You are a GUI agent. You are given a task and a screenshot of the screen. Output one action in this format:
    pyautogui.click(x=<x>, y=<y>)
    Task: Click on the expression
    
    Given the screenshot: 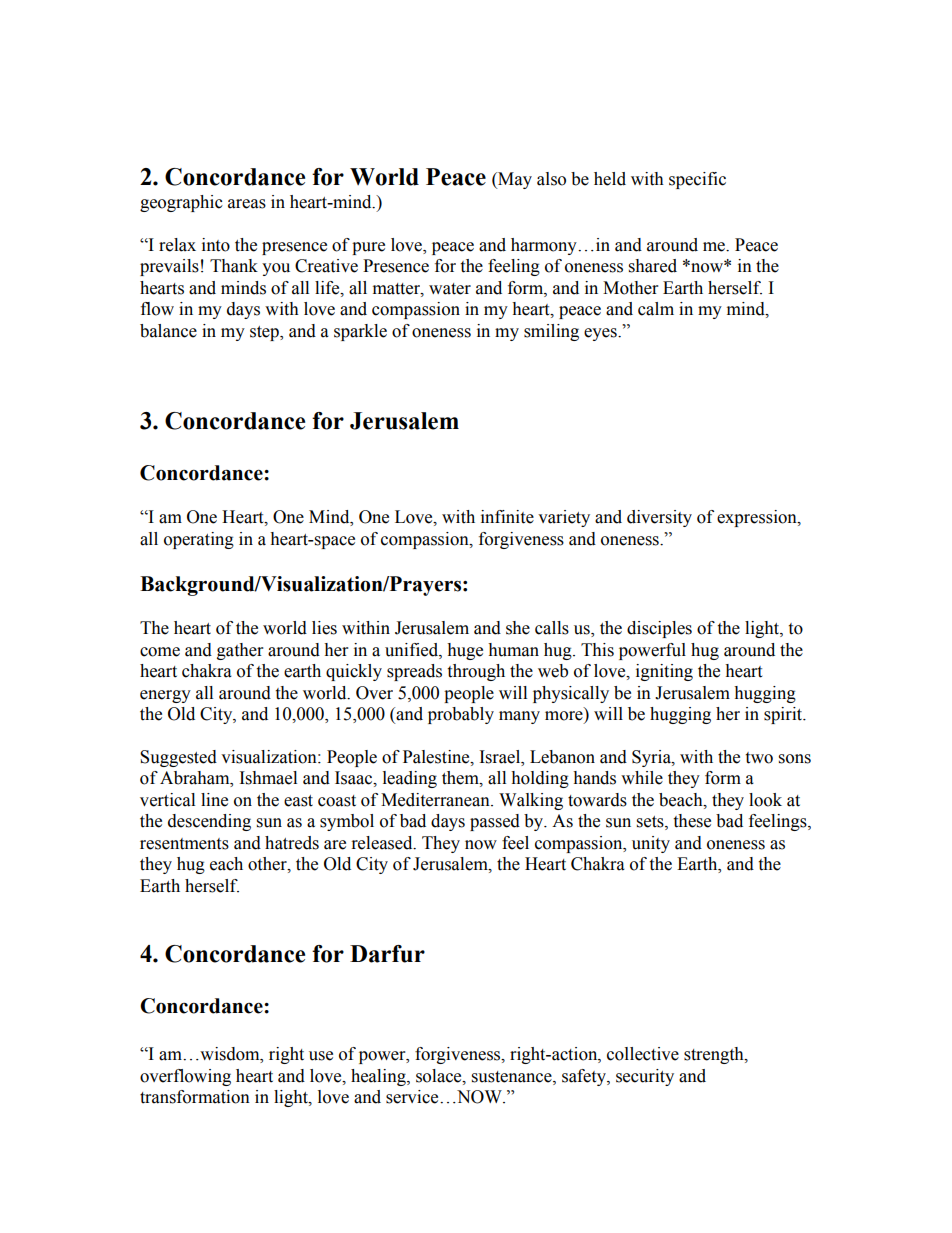 What is the action you would take?
    pyautogui.click(x=758, y=518)
